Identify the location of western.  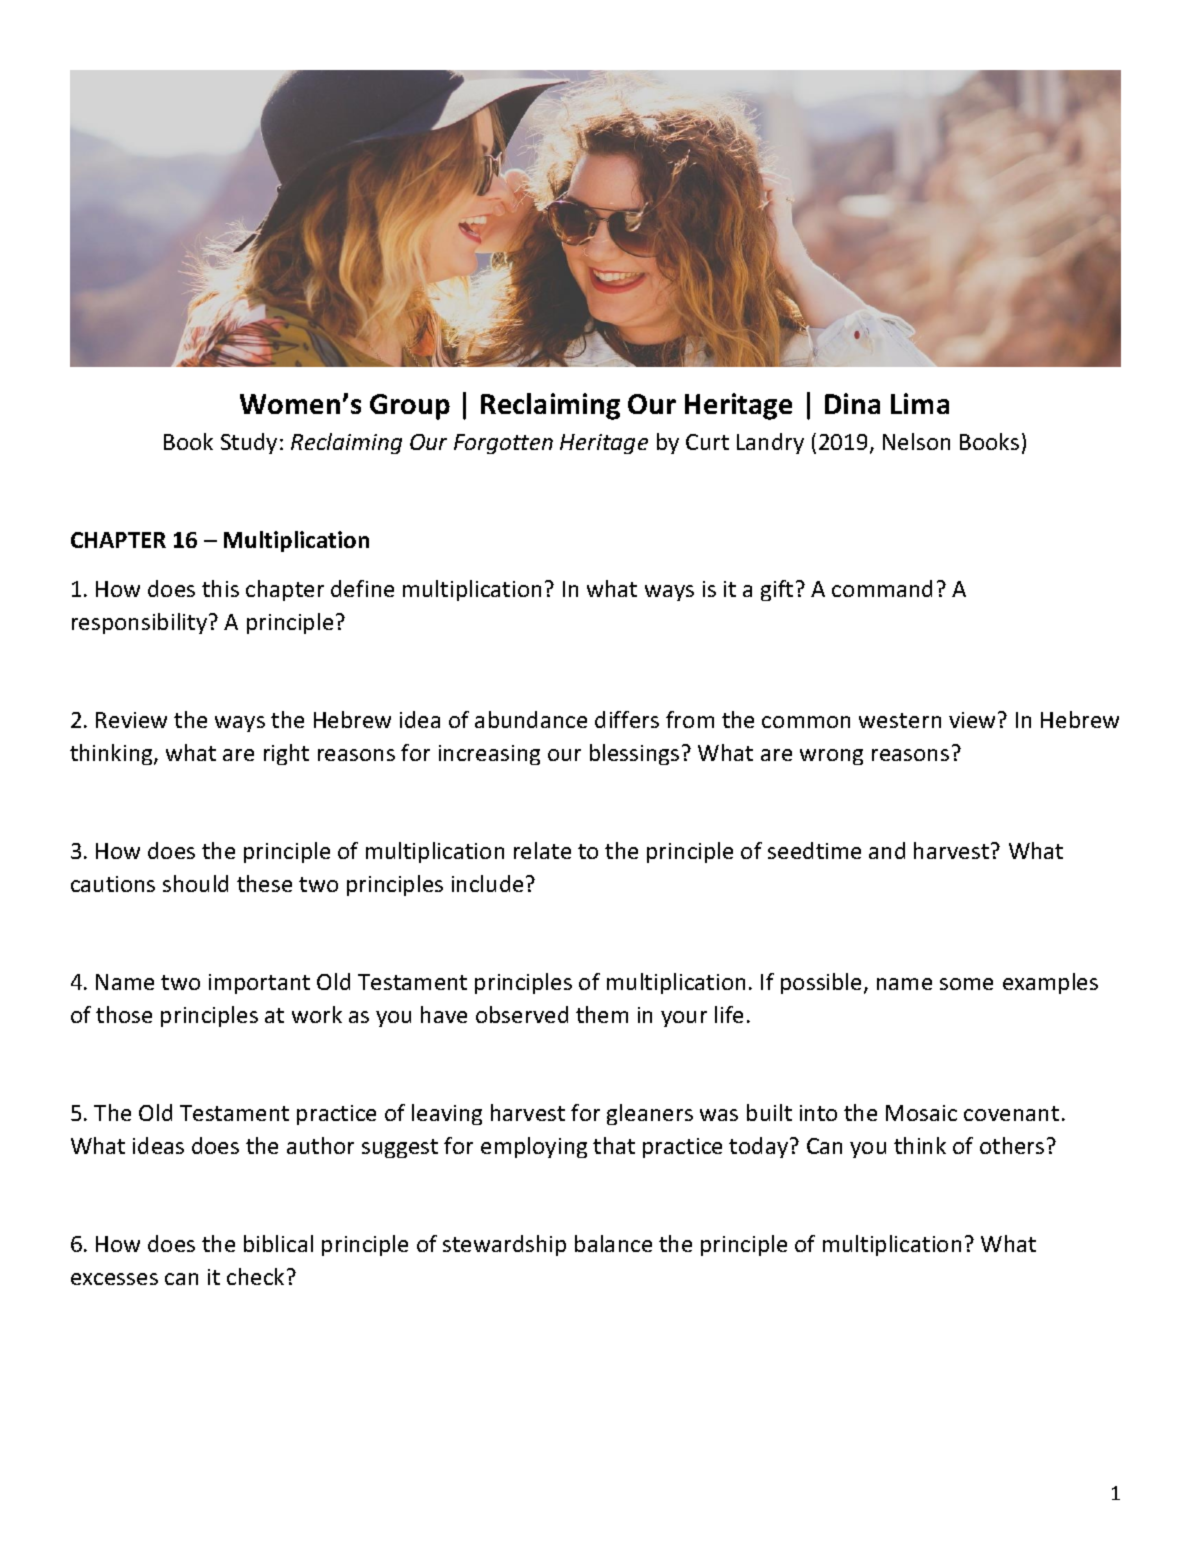
(900, 720).
